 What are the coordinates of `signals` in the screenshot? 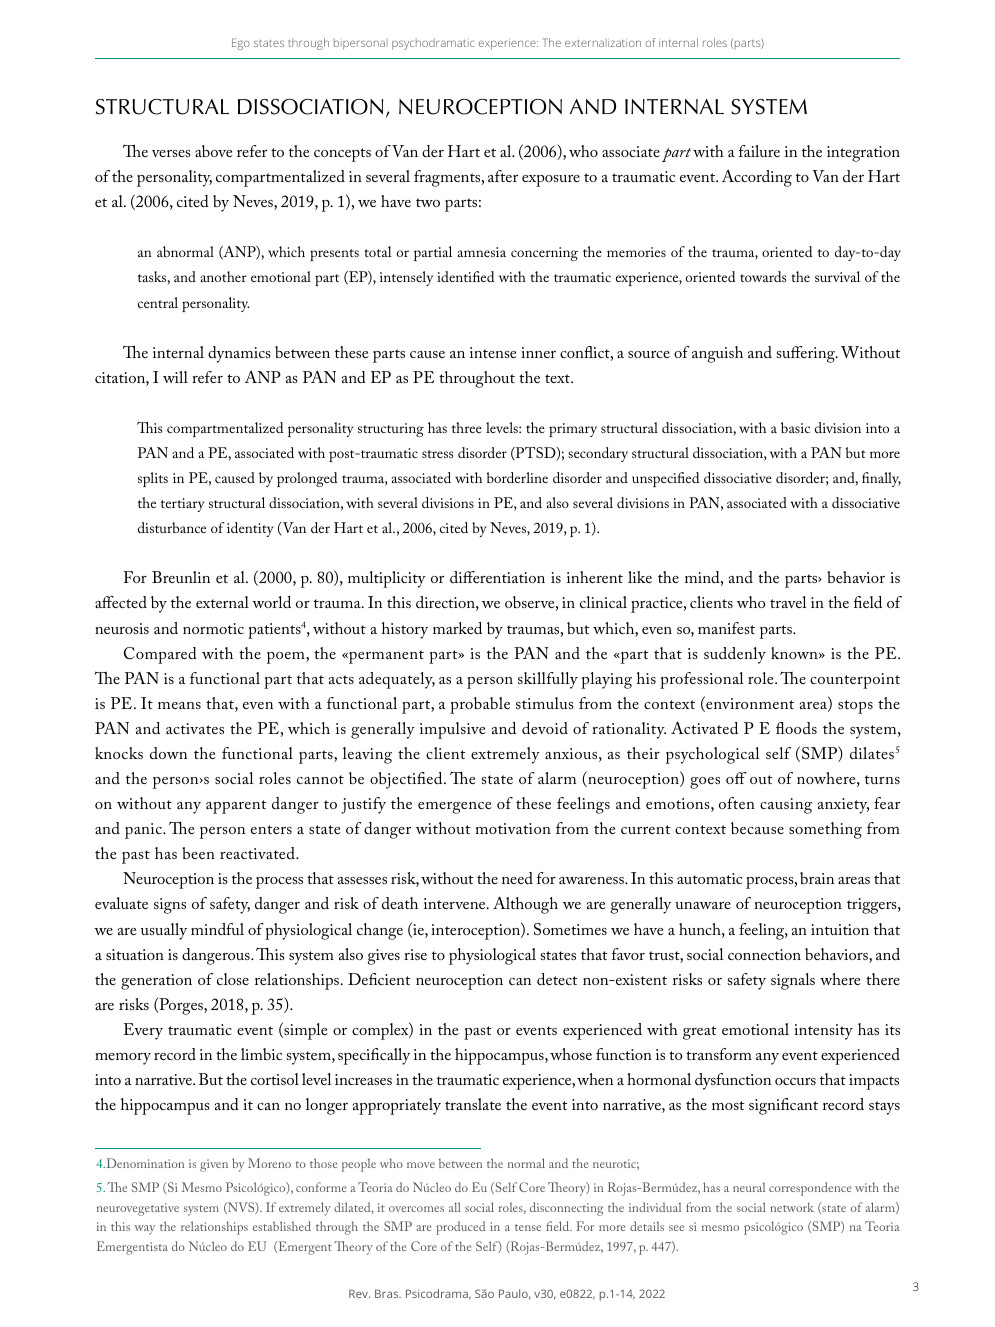 It's located at (793, 981).
